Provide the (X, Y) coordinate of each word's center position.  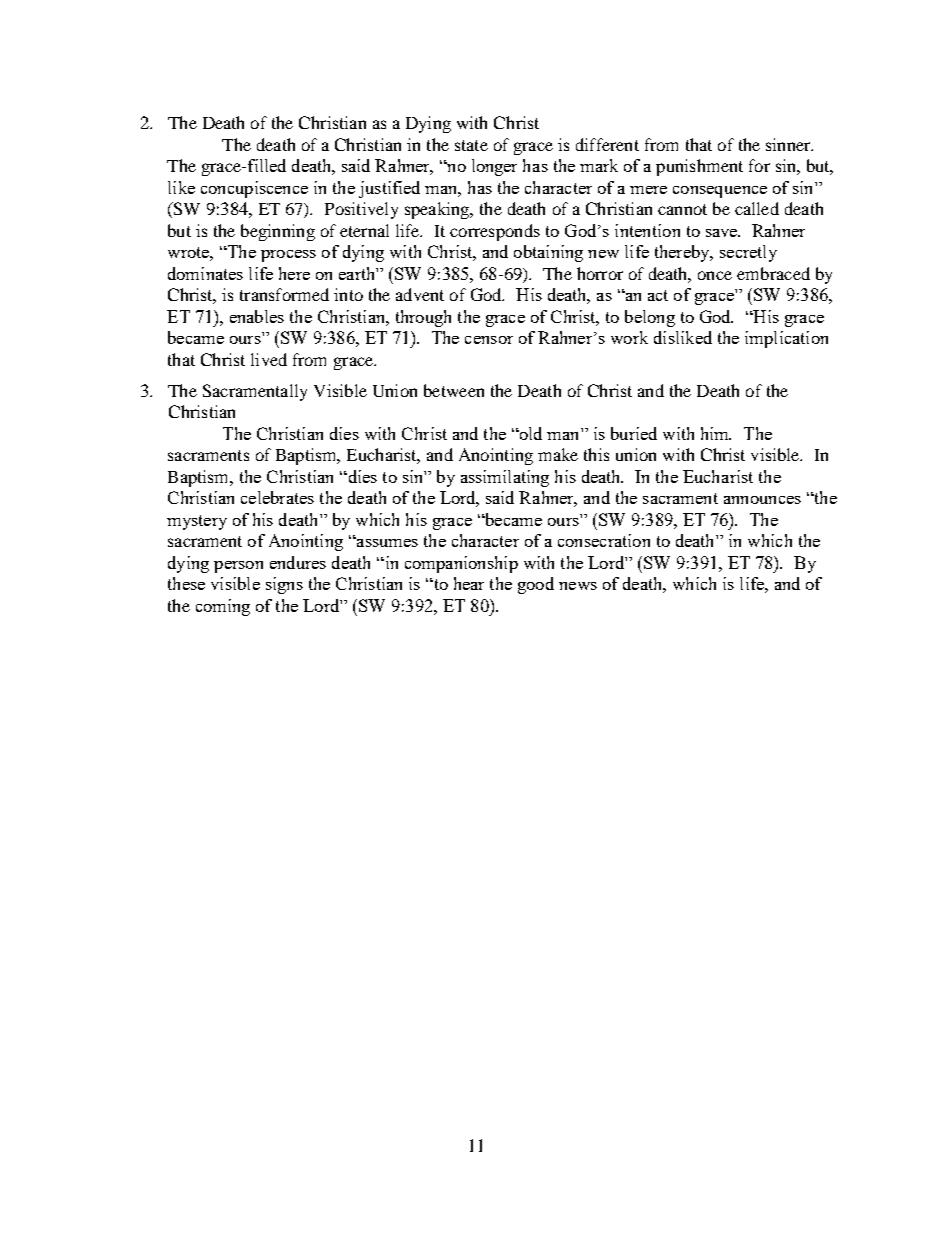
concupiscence (254, 189)
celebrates (277, 497)
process (288, 256)
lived (269, 359)
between (454, 390)
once (715, 275)
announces (762, 500)
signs (284, 585)
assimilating (505, 478)
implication (786, 339)
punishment (699, 167)
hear (469, 583)
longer (494, 167)
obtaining (548, 253)
